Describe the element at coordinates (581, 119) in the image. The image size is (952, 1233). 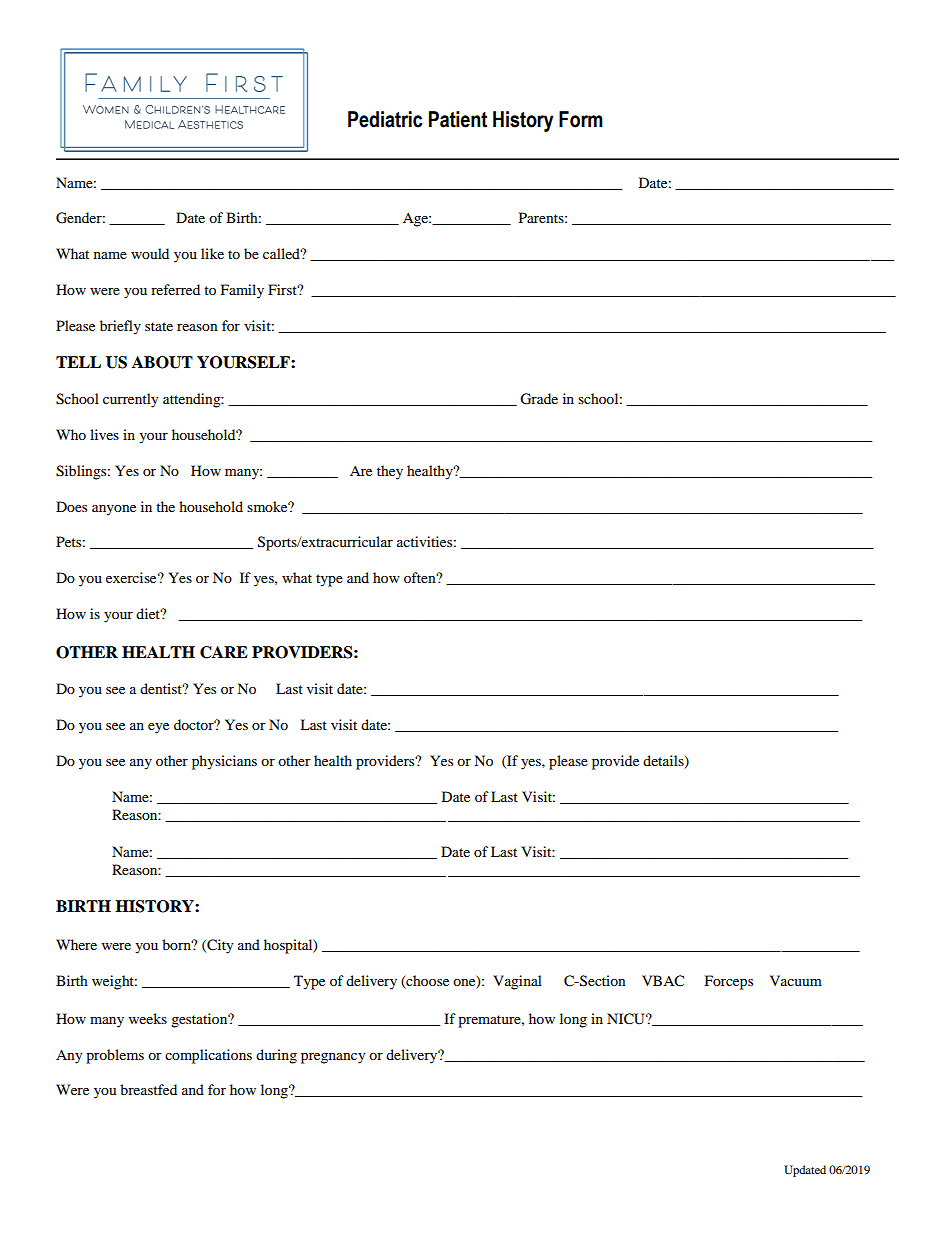
I see `Form` at that location.
